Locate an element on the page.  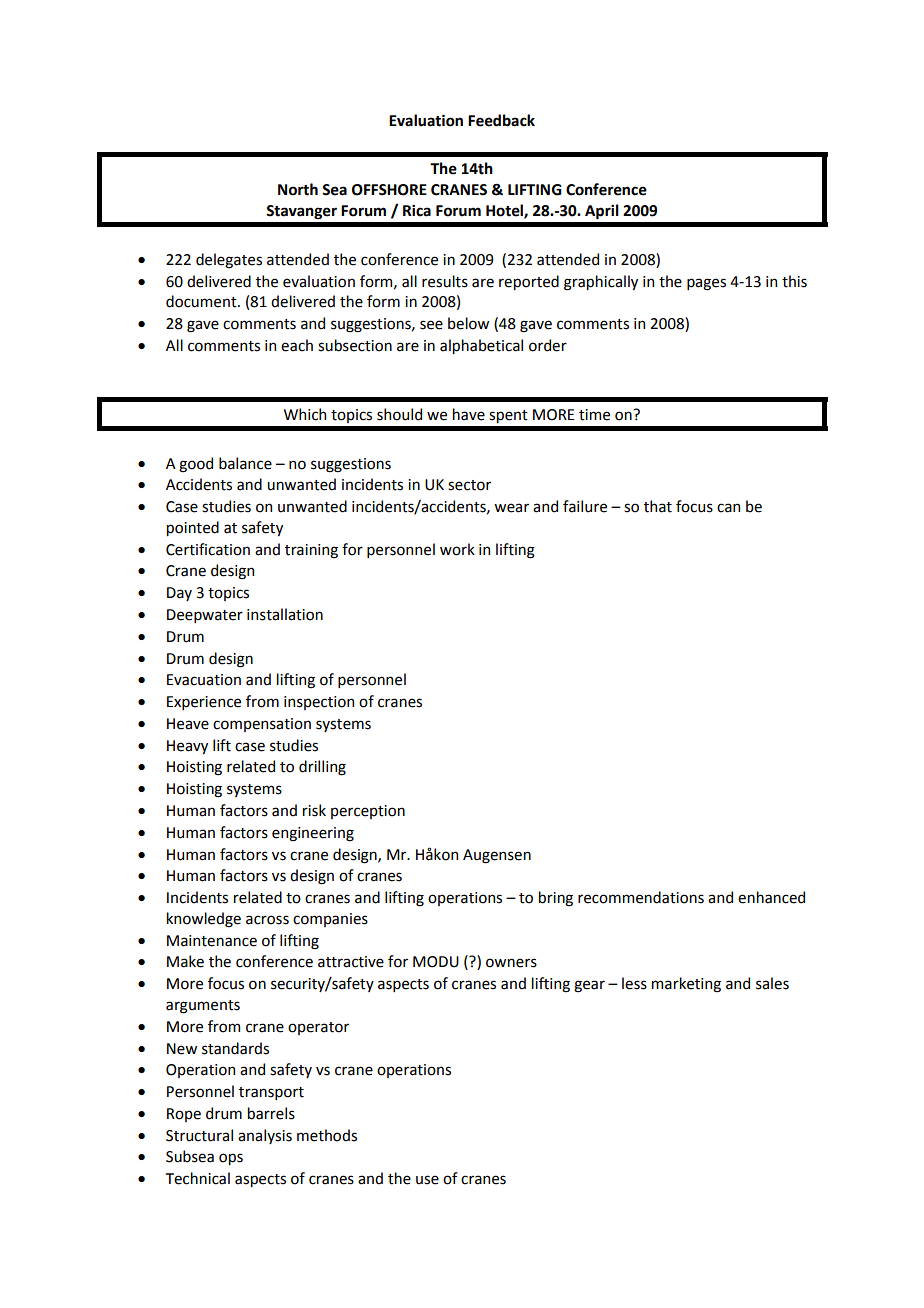
Feedback is located at coordinates (501, 120).
